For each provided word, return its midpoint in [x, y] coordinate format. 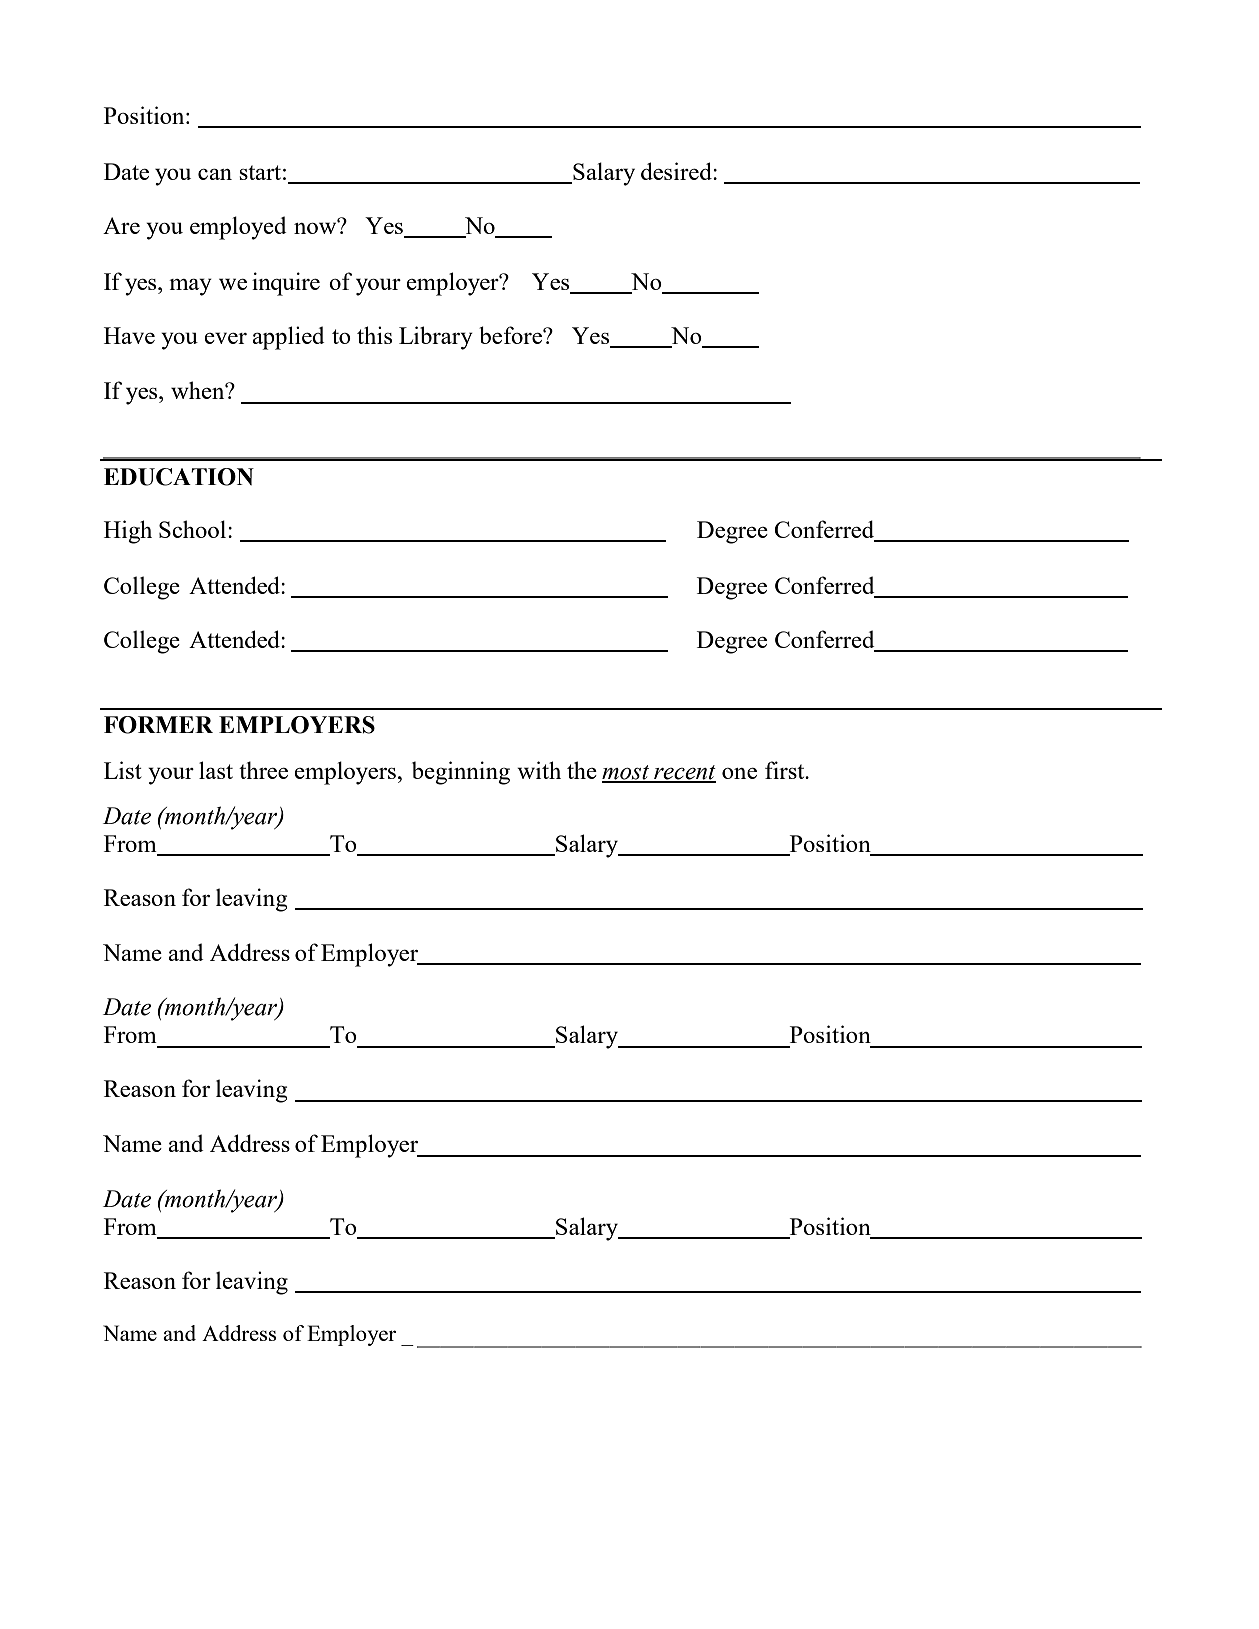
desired [677, 171]
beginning [461, 773]
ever [225, 338]
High [128, 532]
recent [684, 773]
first [786, 770]
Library [436, 338]
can [215, 174]
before [511, 335]
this [374, 335]
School [194, 529]
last [216, 770]
